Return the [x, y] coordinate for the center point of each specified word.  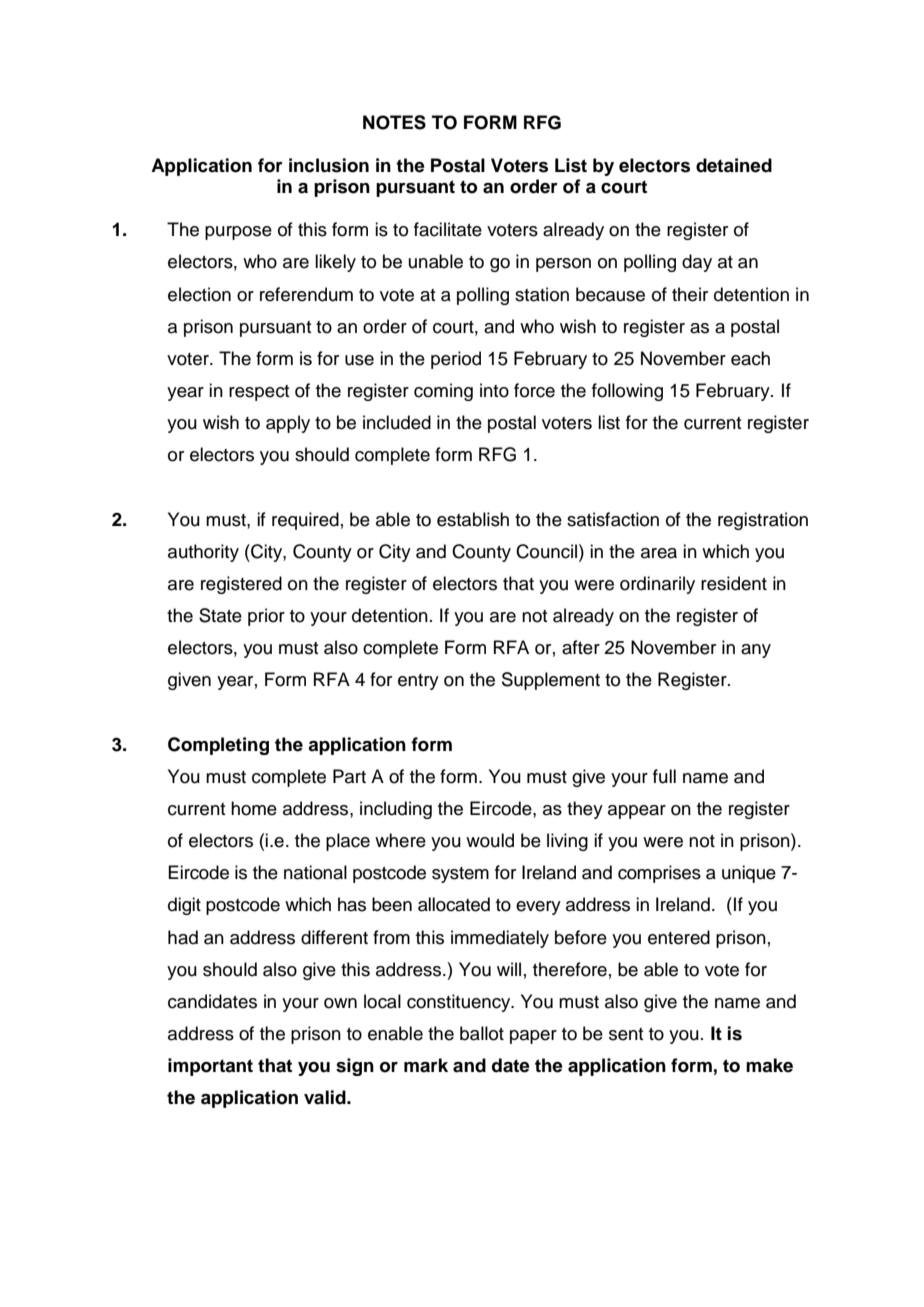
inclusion [329, 165]
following [627, 392]
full [664, 776]
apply [288, 424]
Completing [218, 746]
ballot [482, 1033]
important [210, 1067]
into [494, 390]
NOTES [394, 122]
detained [734, 165]
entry [418, 682]
